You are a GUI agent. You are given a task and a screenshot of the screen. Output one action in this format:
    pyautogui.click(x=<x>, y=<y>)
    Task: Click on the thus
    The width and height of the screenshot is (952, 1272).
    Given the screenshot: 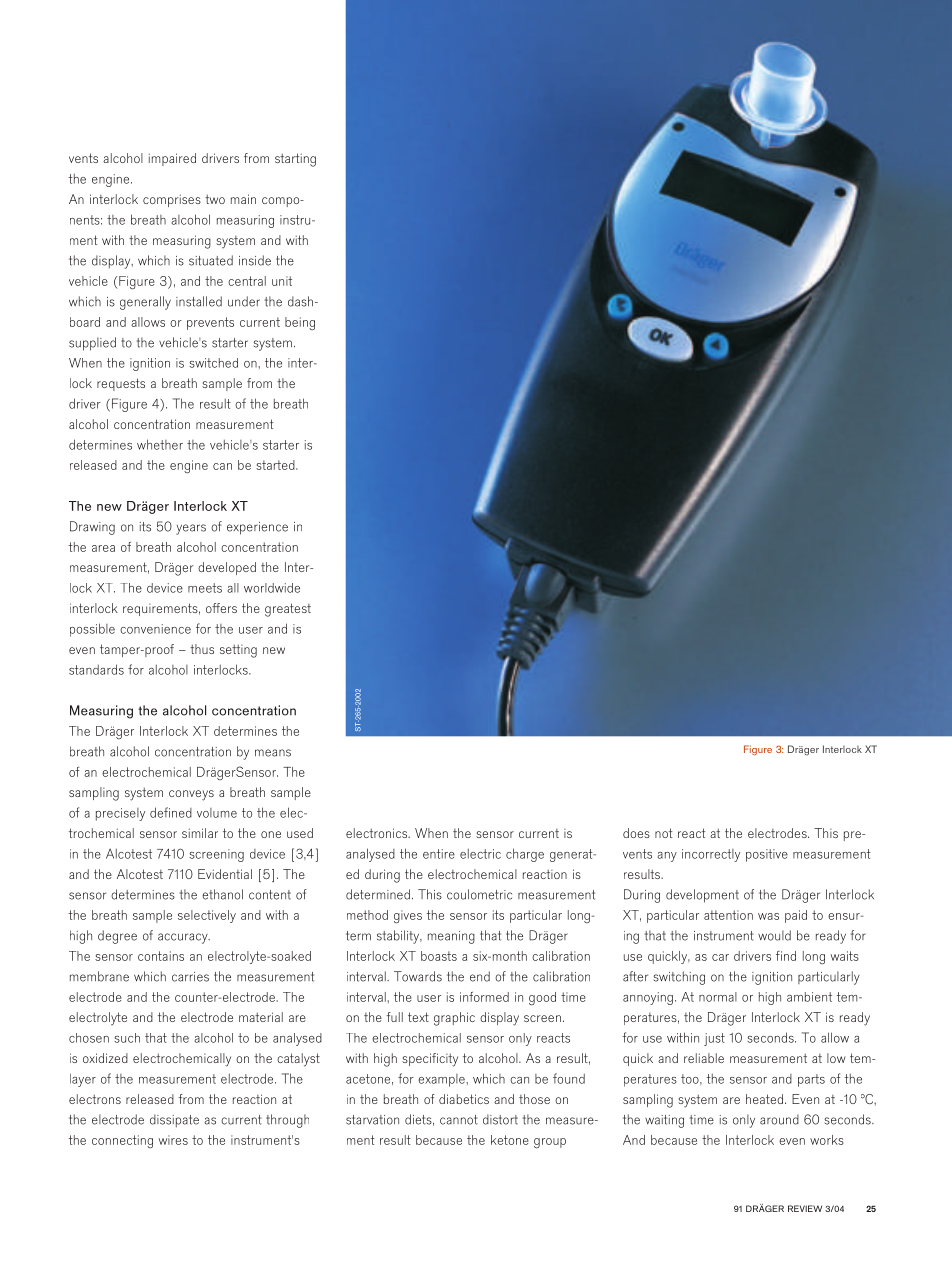 What is the action you would take?
    pyautogui.click(x=202, y=649)
